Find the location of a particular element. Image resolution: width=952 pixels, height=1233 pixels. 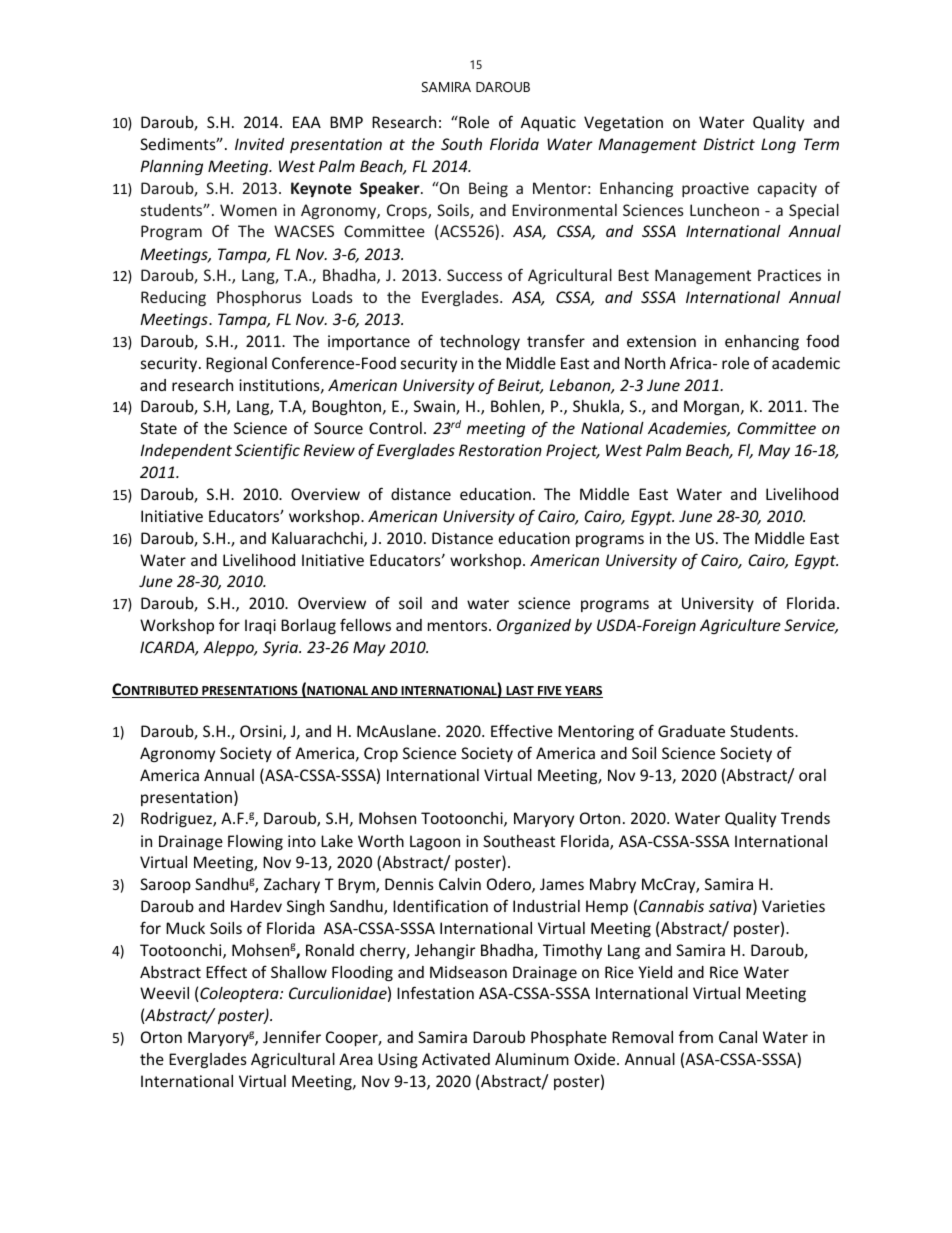

Activated is located at coordinates (456, 1059).
